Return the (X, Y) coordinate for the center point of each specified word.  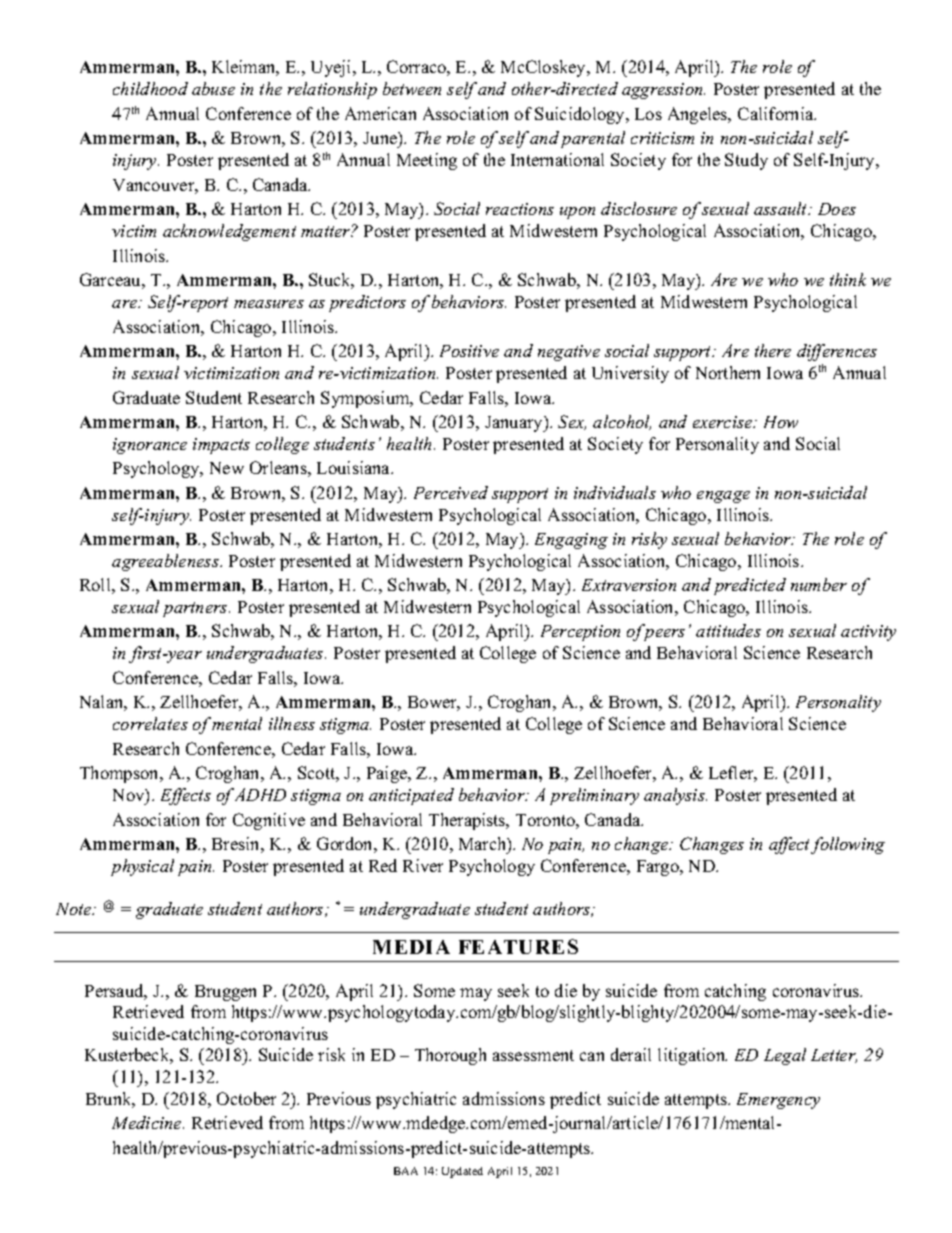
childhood (150, 88)
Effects (186, 796)
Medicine (148, 1122)
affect (790, 845)
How (781, 422)
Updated (462, 1172)
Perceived (451, 492)
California (777, 113)
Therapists (468, 821)
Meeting (427, 161)
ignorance (150, 446)
